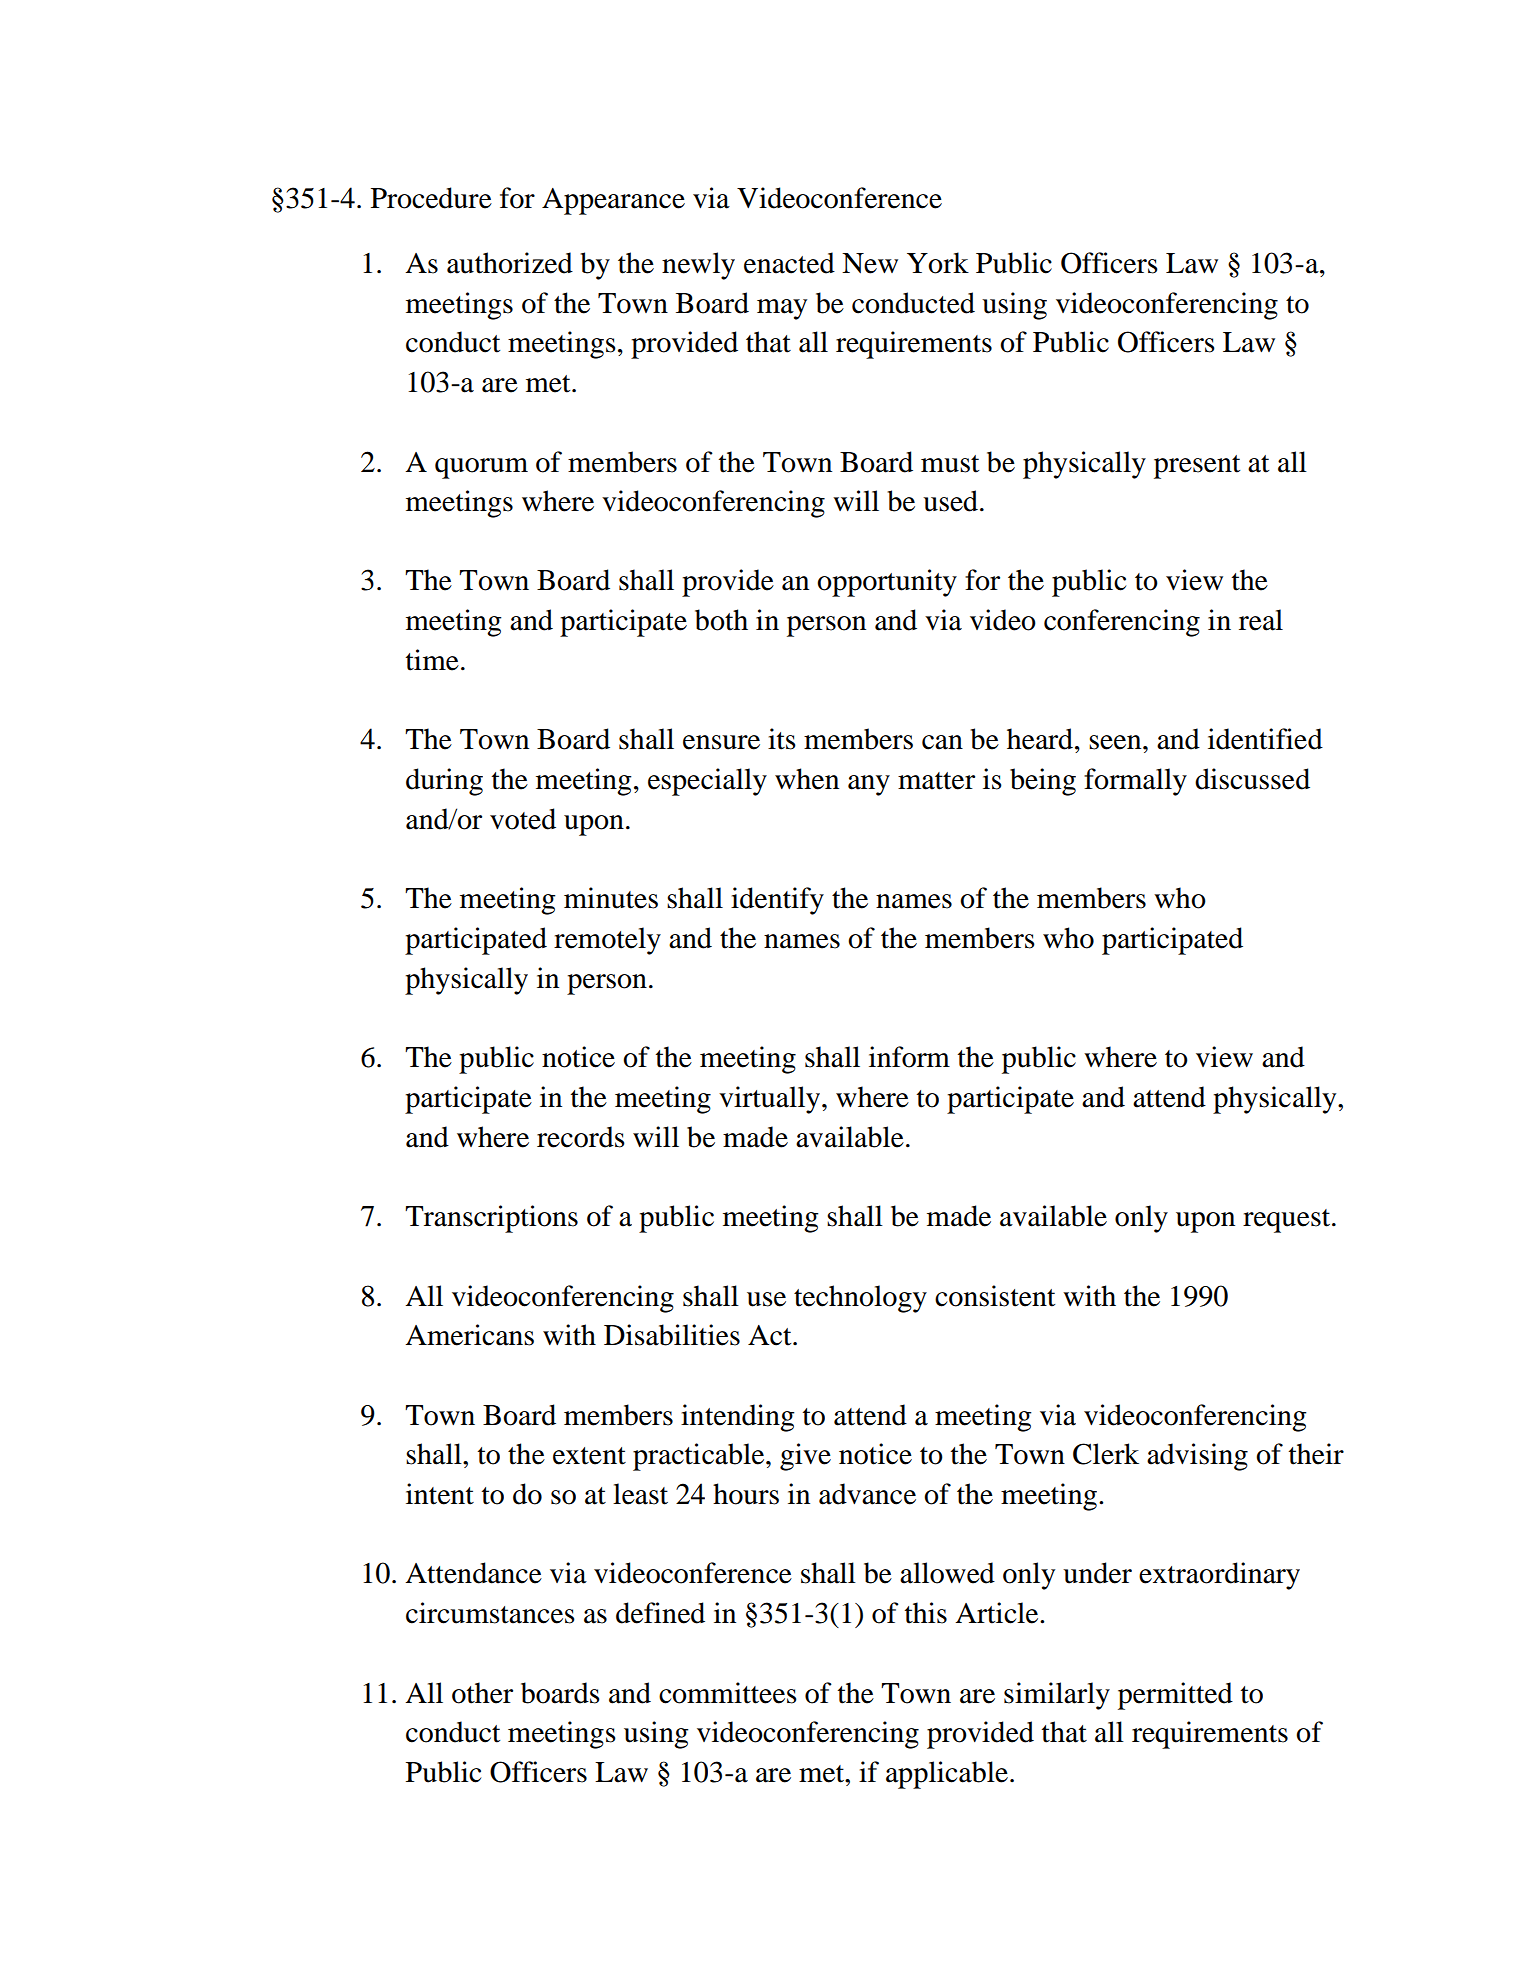 The image size is (1532, 1982). I want to click on other, so click(482, 1693).
